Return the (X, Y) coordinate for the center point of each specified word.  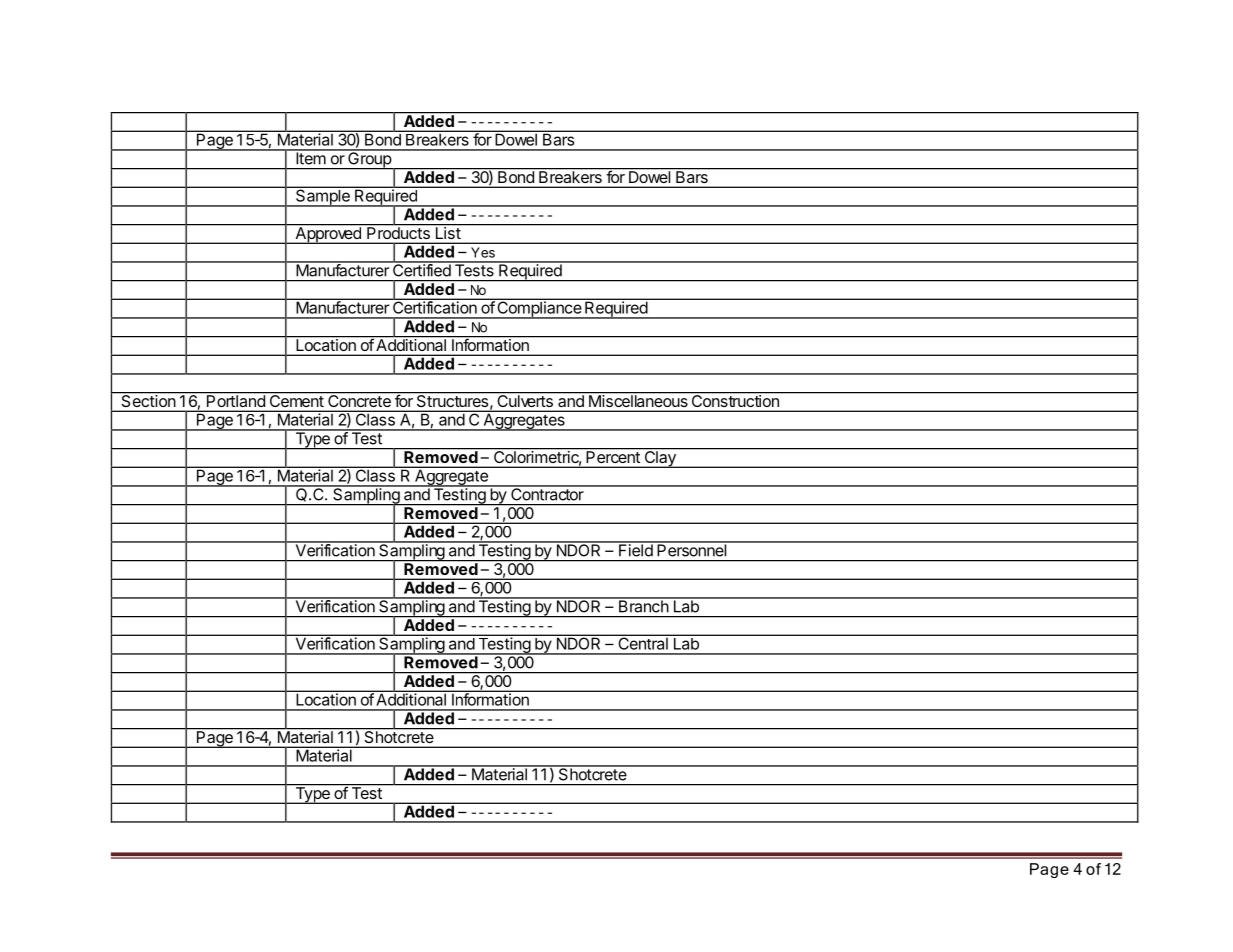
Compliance (539, 309)
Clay (660, 458)
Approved (328, 234)
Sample (322, 197)
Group (369, 160)
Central (643, 642)
